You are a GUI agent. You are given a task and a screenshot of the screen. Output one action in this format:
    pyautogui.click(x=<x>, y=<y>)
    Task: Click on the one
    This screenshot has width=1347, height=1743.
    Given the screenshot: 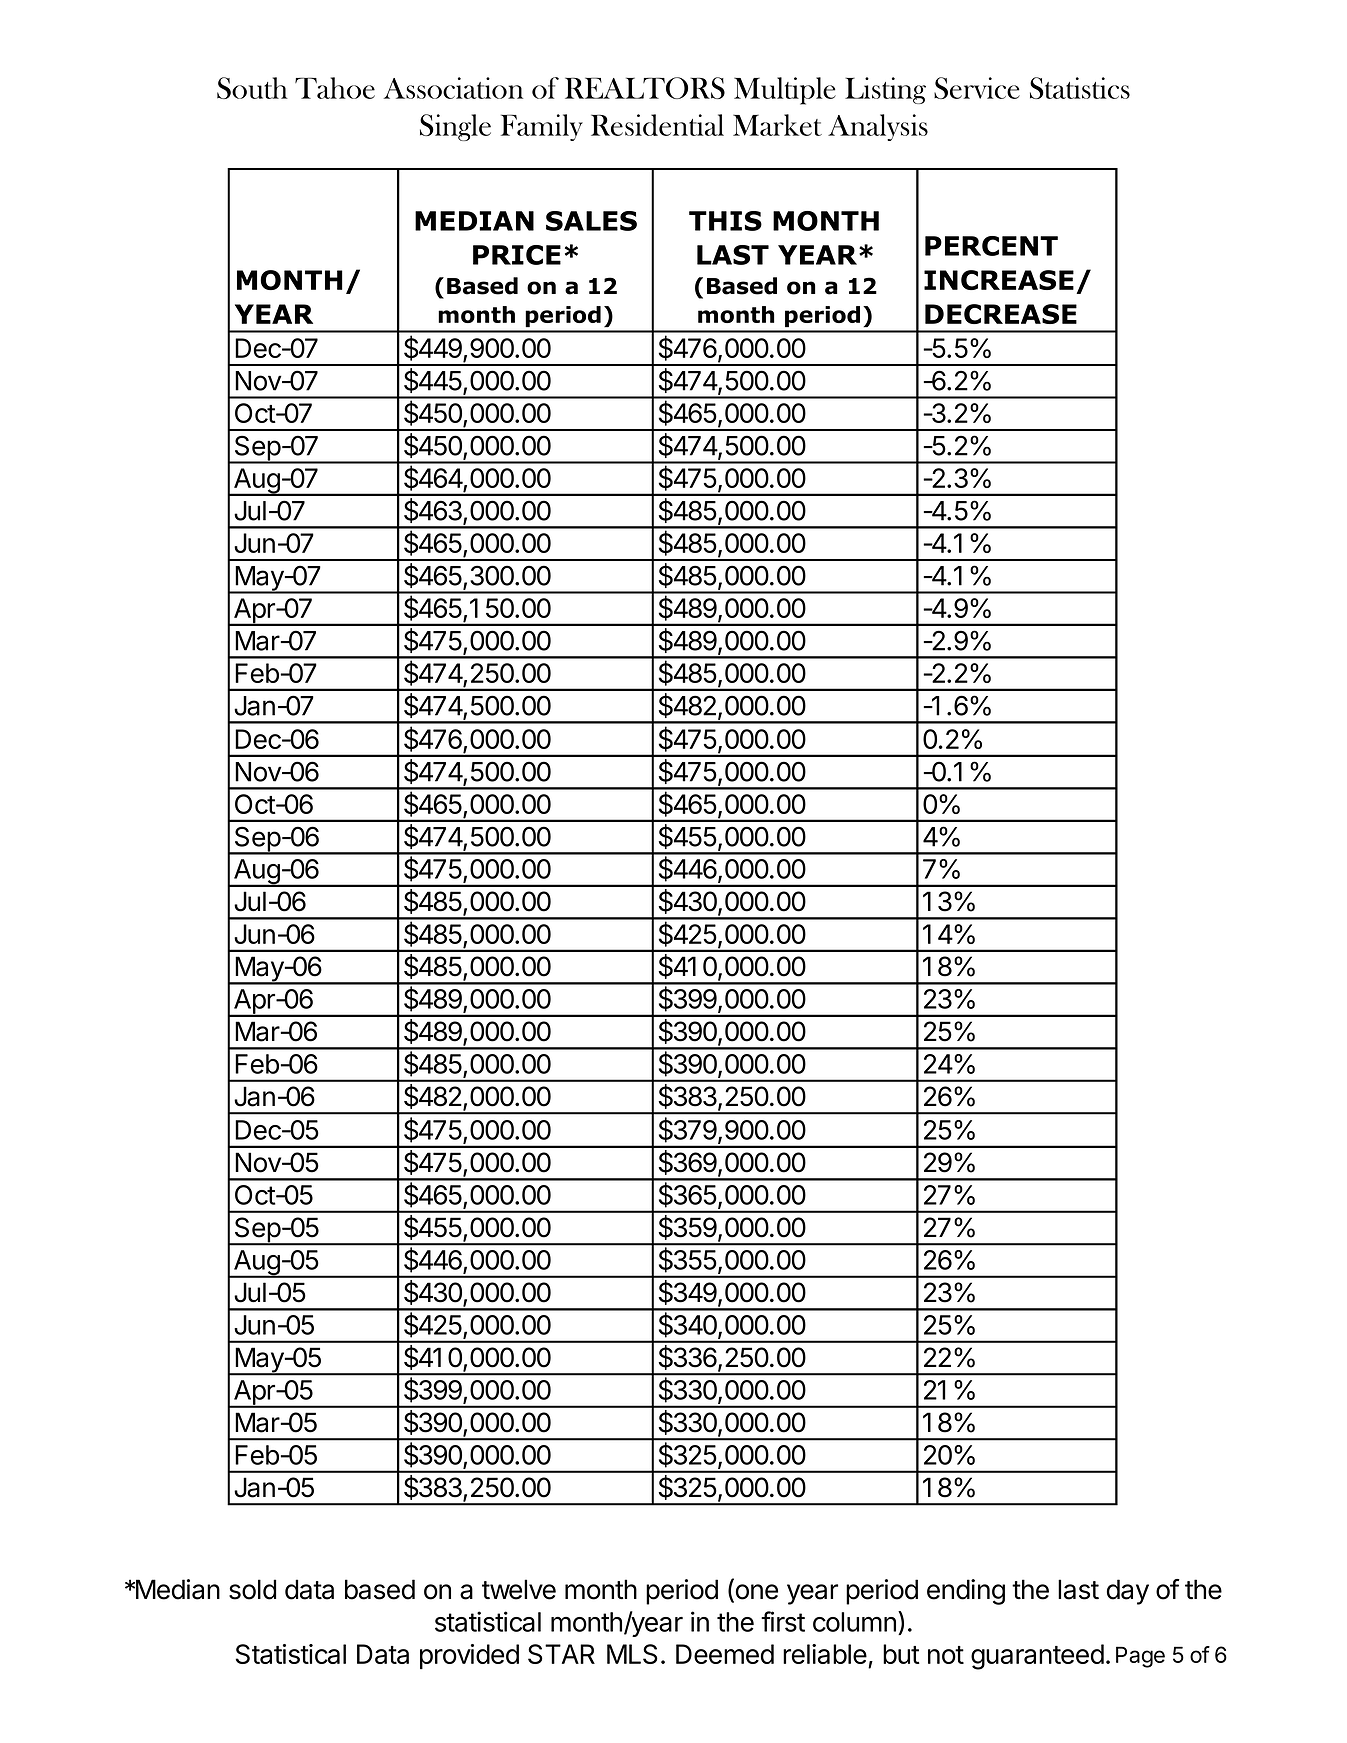 What is the action you would take?
    pyautogui.click(x=755, y=1593)
